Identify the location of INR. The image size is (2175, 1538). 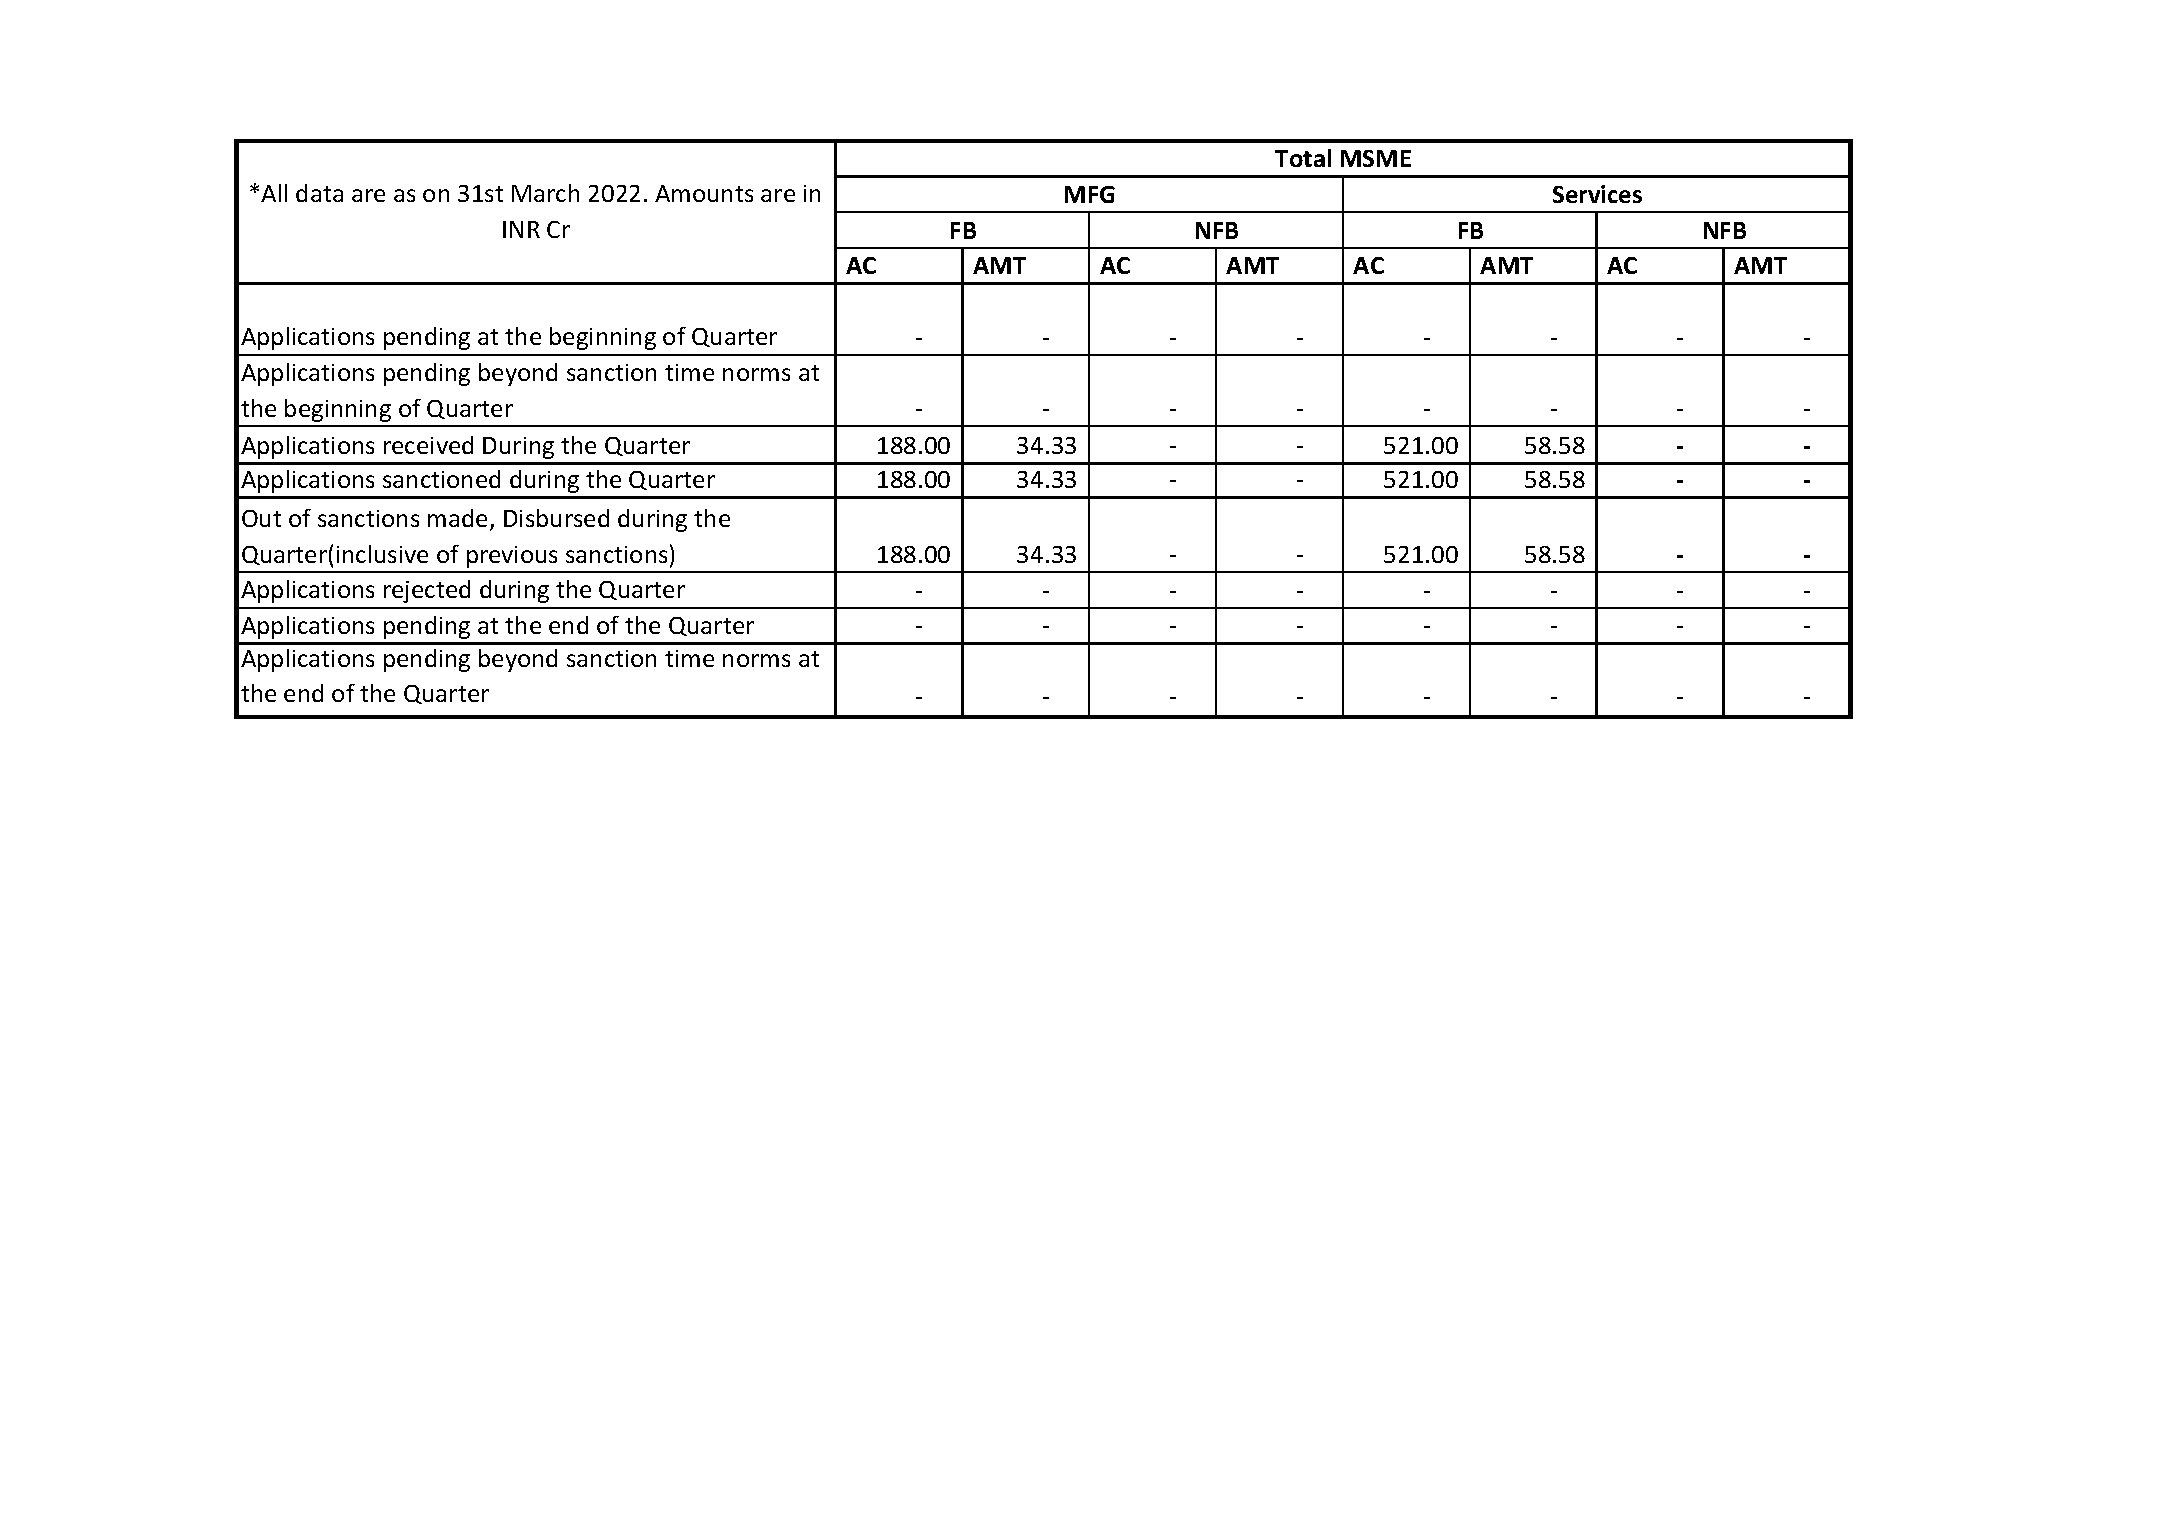
(521, 229).
